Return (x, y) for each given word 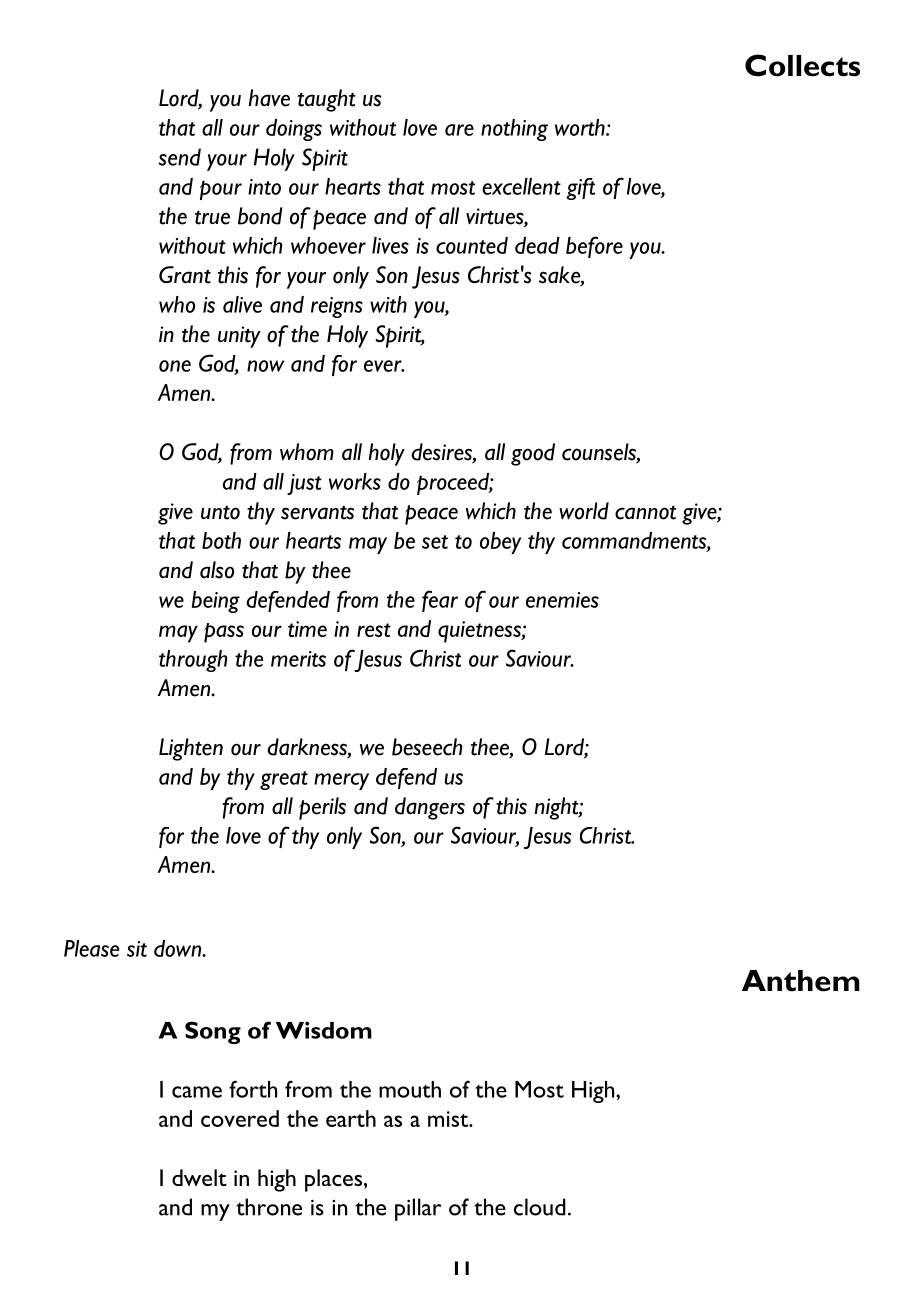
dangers (430, 808)
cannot (645, 513)
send (180, 157)
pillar (418, 1209)
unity (239, 337)
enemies (562, 600)
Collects (802, 65)
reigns (337, 307)
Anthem (800, 981)
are (459, 130)
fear (440, 601)
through (193, 661)
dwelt (199, 1177)
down (179, 948)
